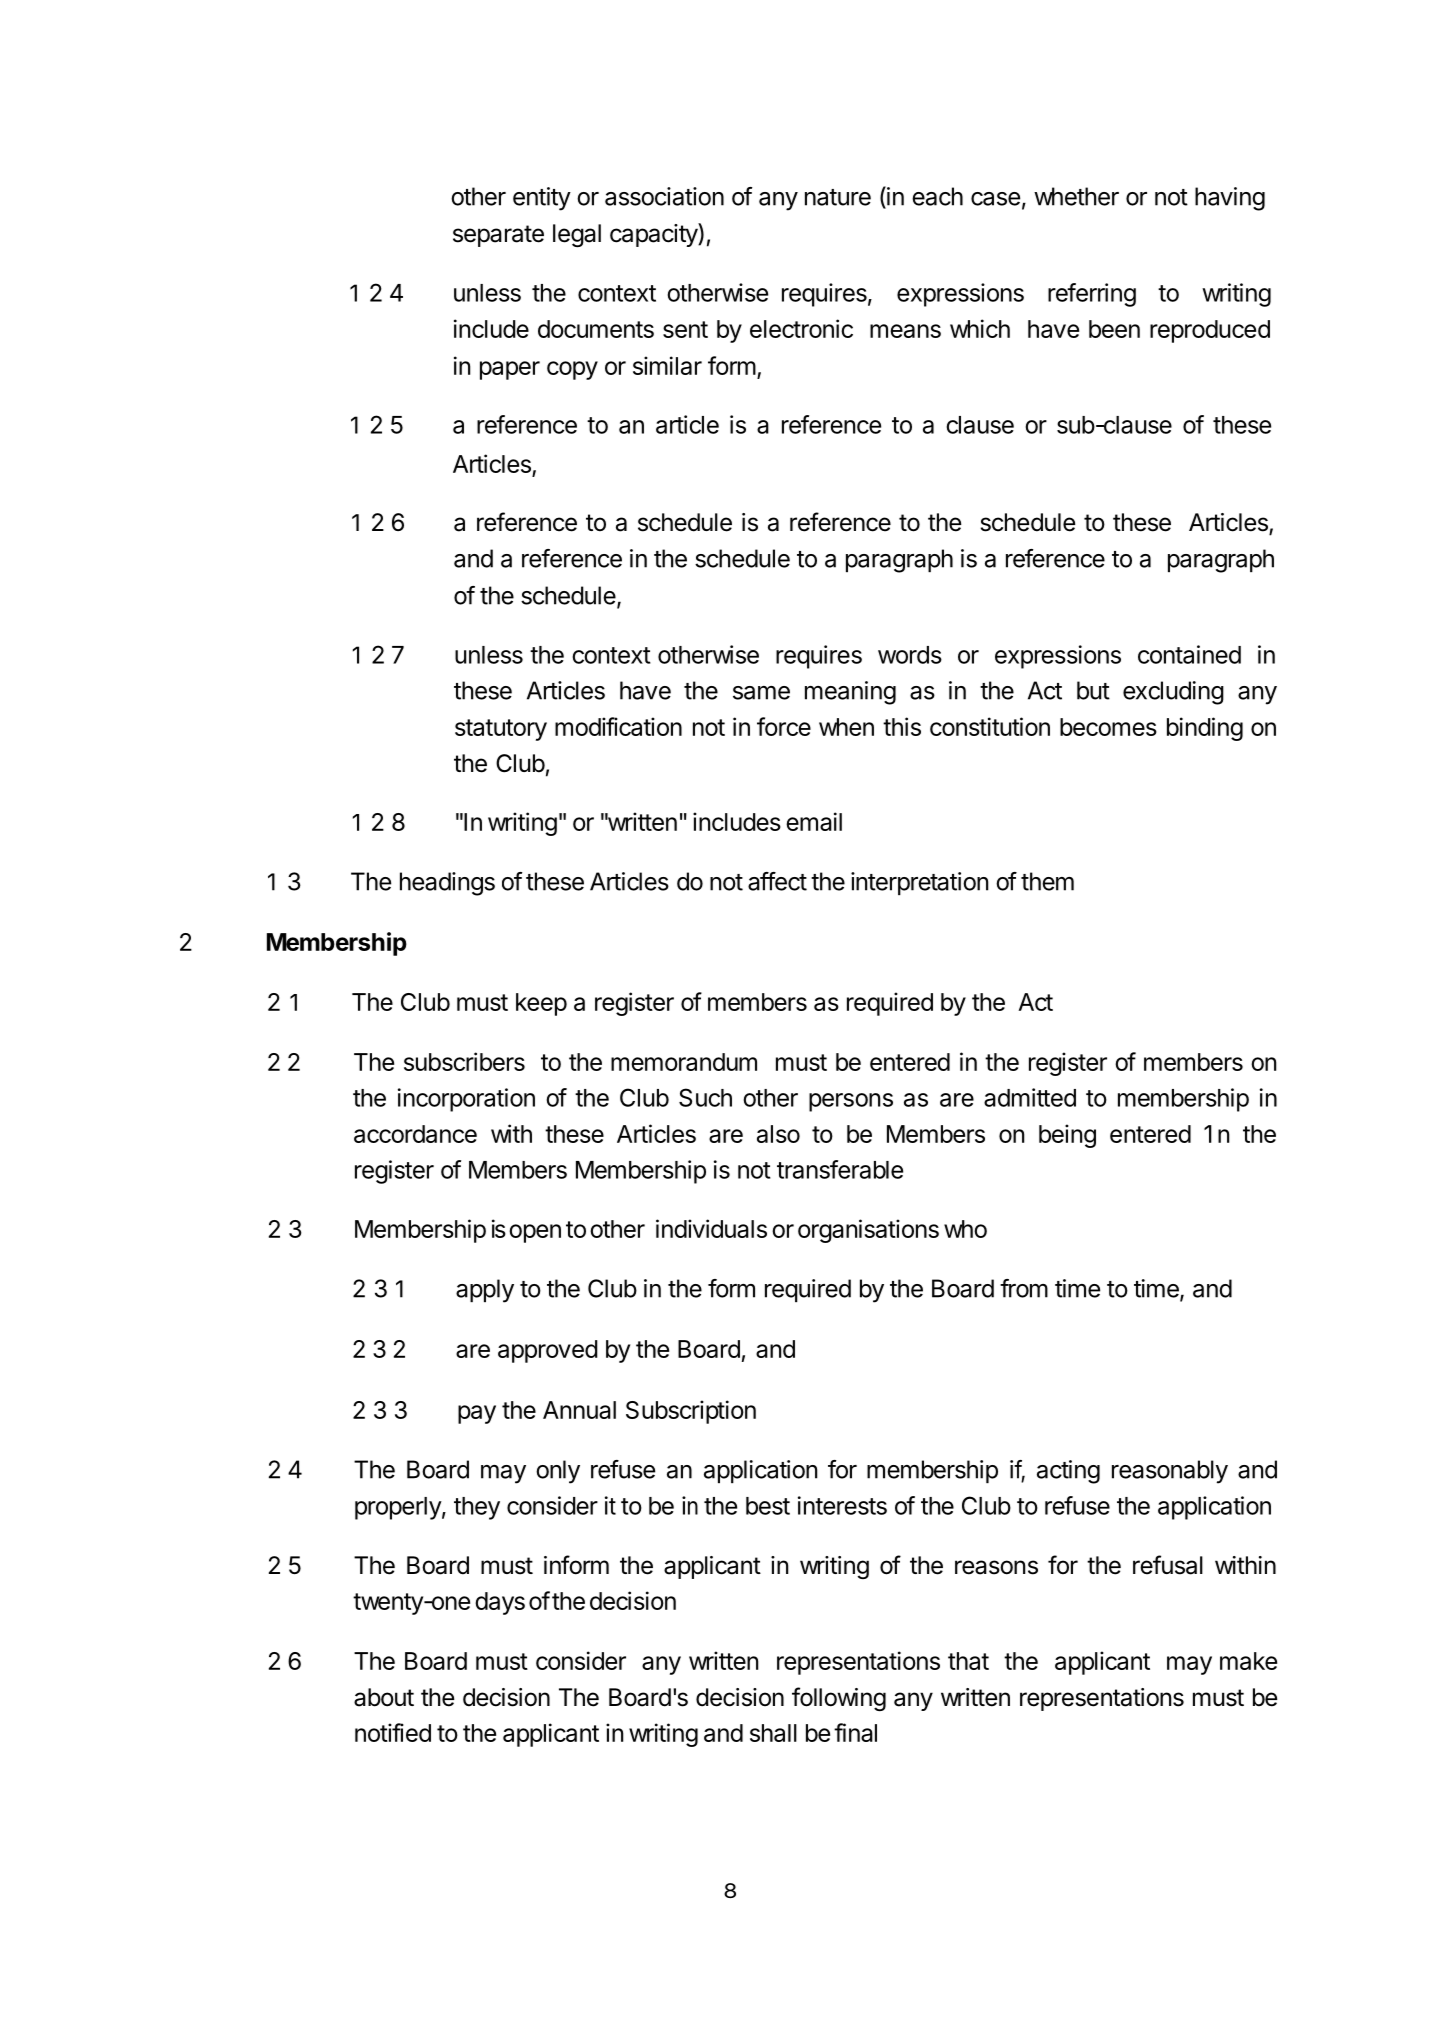 Image resolution: width=1451 pixels, height=2034 pixels. What do you see at coordinates (1189, 654) in the screenshot?
I see `contained` at bounding box center [1189, 654].
